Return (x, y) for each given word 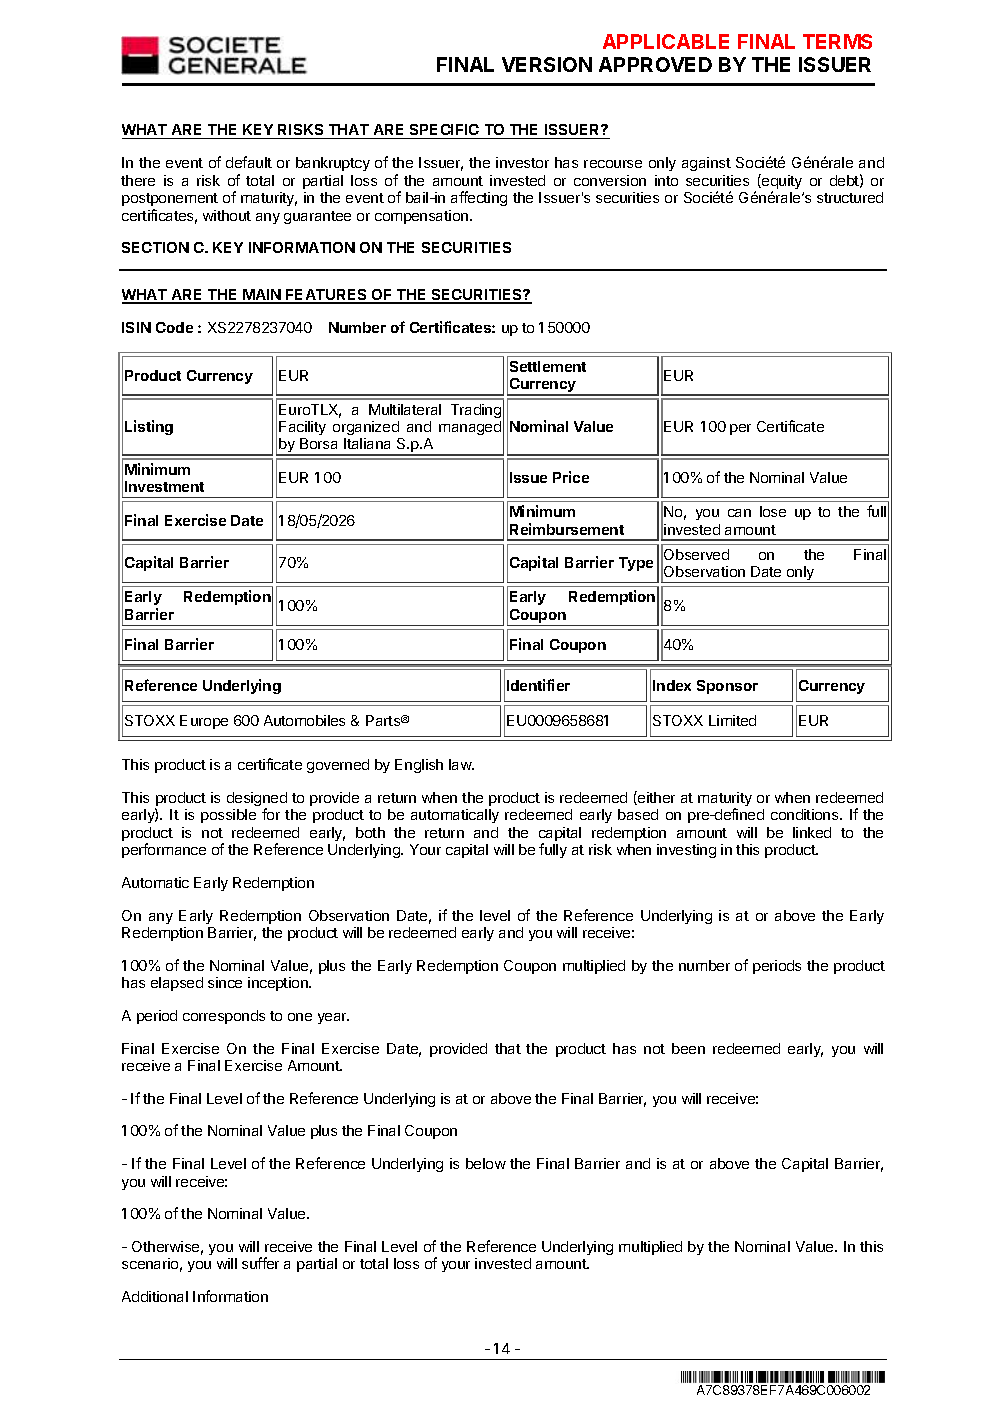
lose (773, 511)
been (688, 1048)
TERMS (837, 41)
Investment (164, 486)
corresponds (224, 1017)
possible (228, 816)
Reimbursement (567, 529)
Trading (476, 411)
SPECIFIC (445, 131)
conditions (806, 814)
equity (781, 183)
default (249, 162)
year (333, 1018)
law (461, 764)
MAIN (262, 296)
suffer (260, 1263)
